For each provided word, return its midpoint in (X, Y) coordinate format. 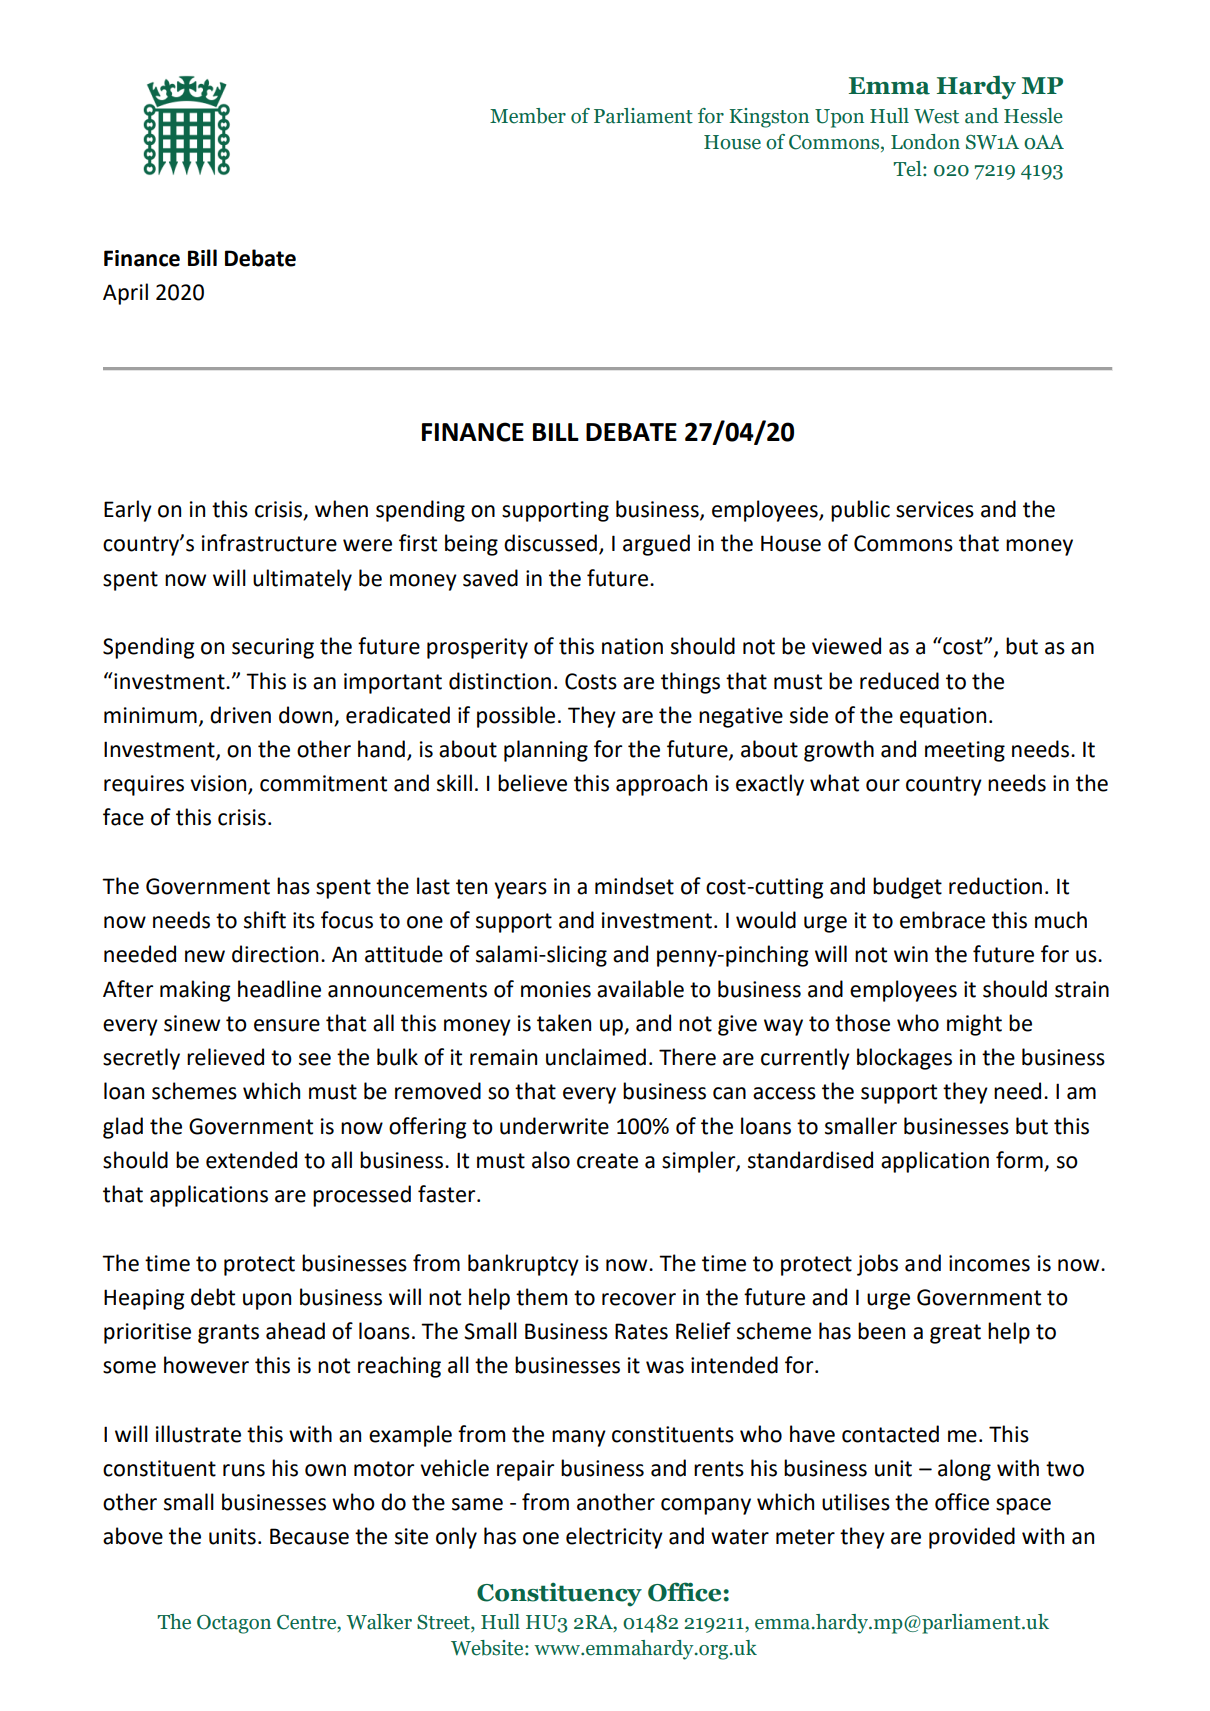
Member (528, 116)
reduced (899, 681)
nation (632, 646)
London (925, 142)
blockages (904, 1059)
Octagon (234, 1624)
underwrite (554, 1126)
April (125, 294)
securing (273, 648)
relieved (225, 1057)
